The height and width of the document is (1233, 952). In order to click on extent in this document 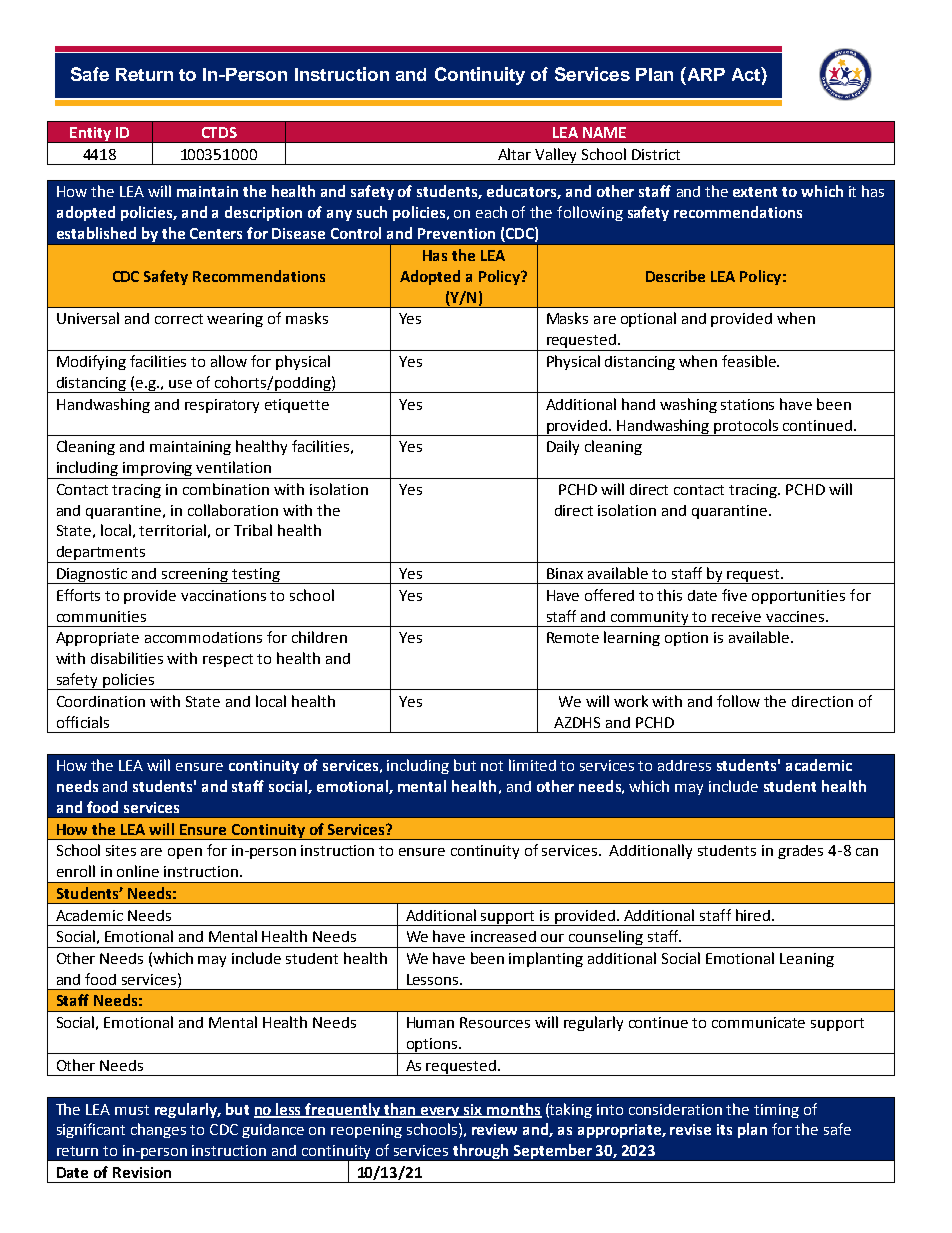, I will do `click(755, 192)`.
